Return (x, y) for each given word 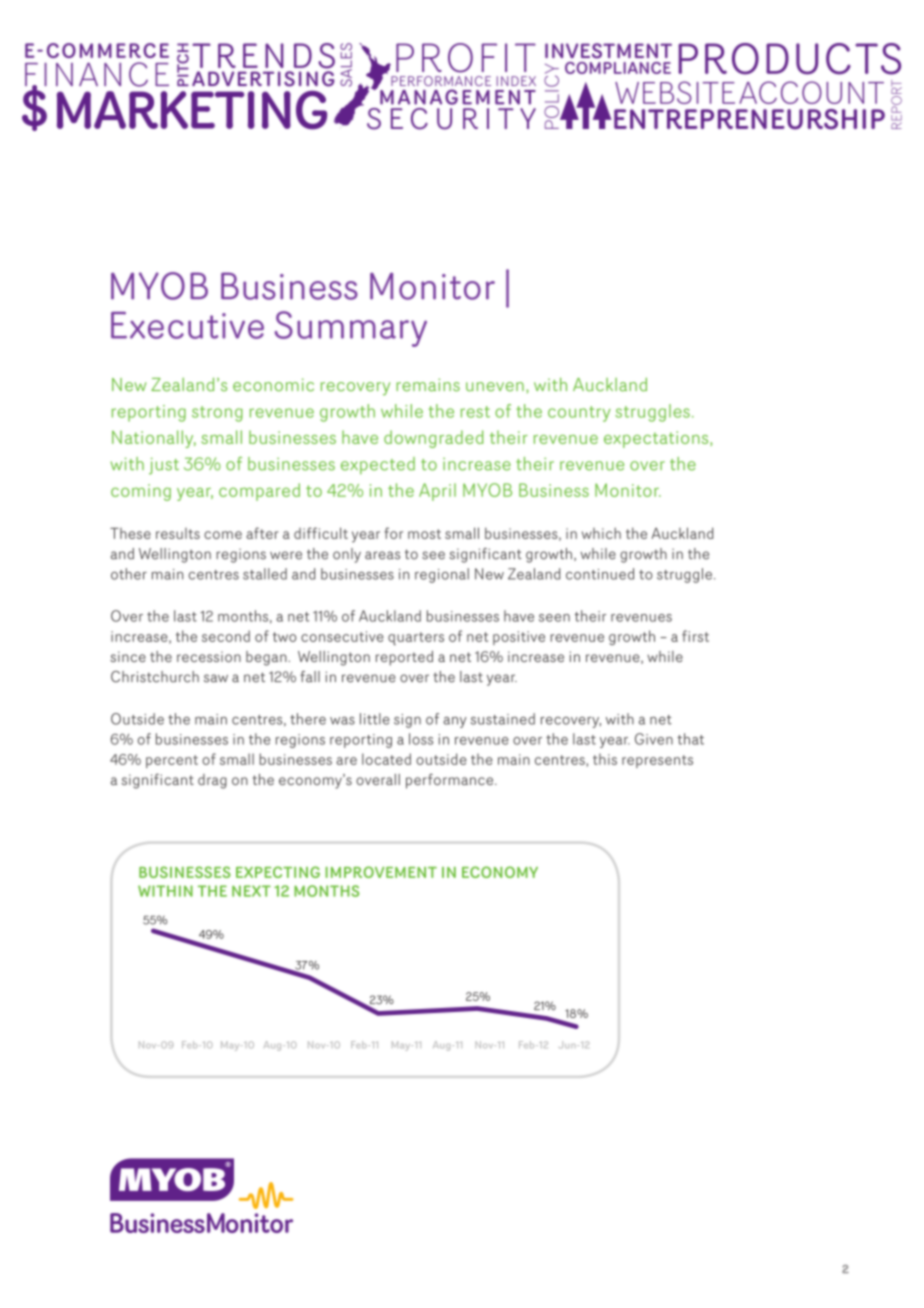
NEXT (251, 891)
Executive (187, 325)
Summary (351, 329)
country (579, 414)
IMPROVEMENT (381, 872)
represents (657, 761)
